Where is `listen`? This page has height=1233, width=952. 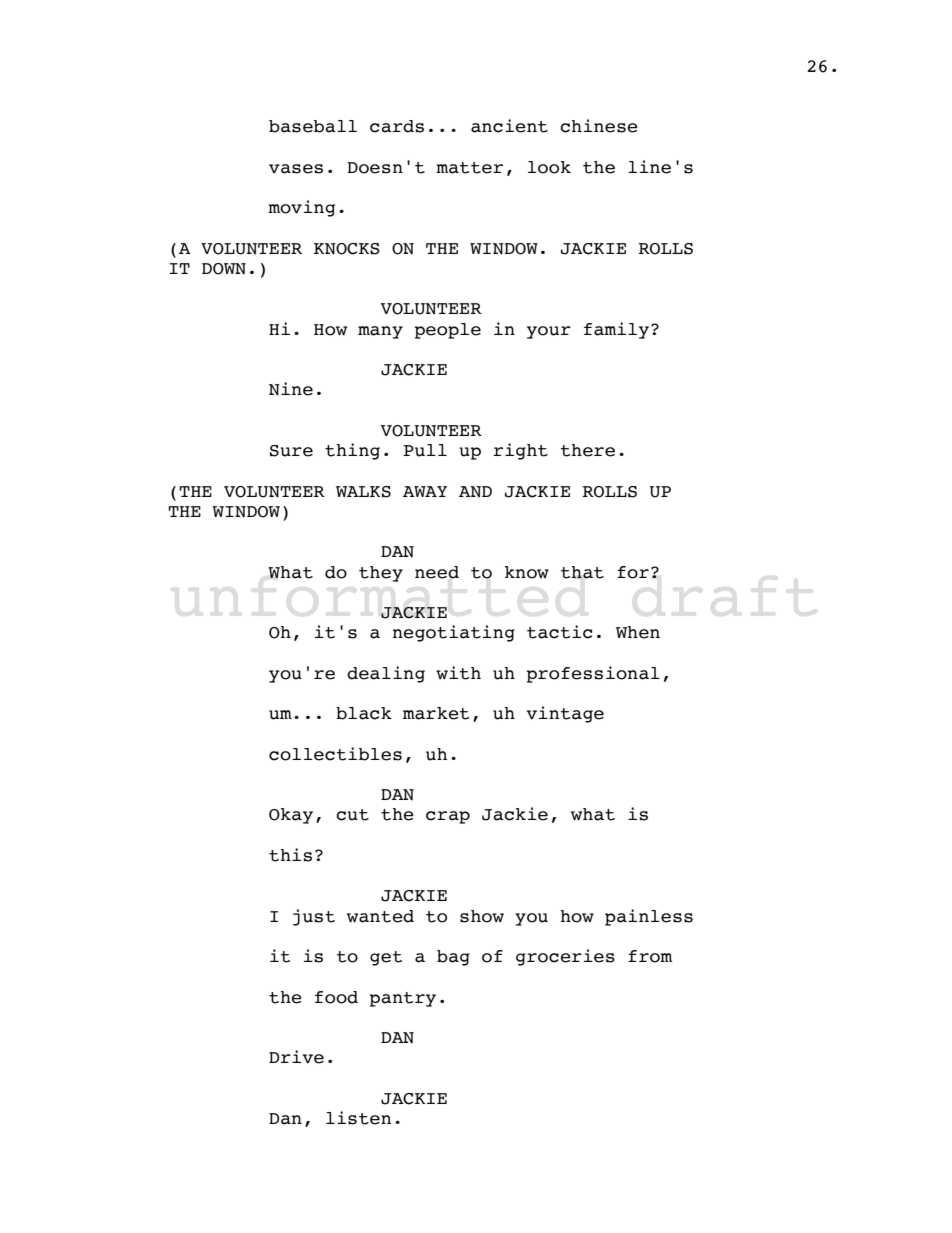 listen is located at coordinates (358, 1118).
